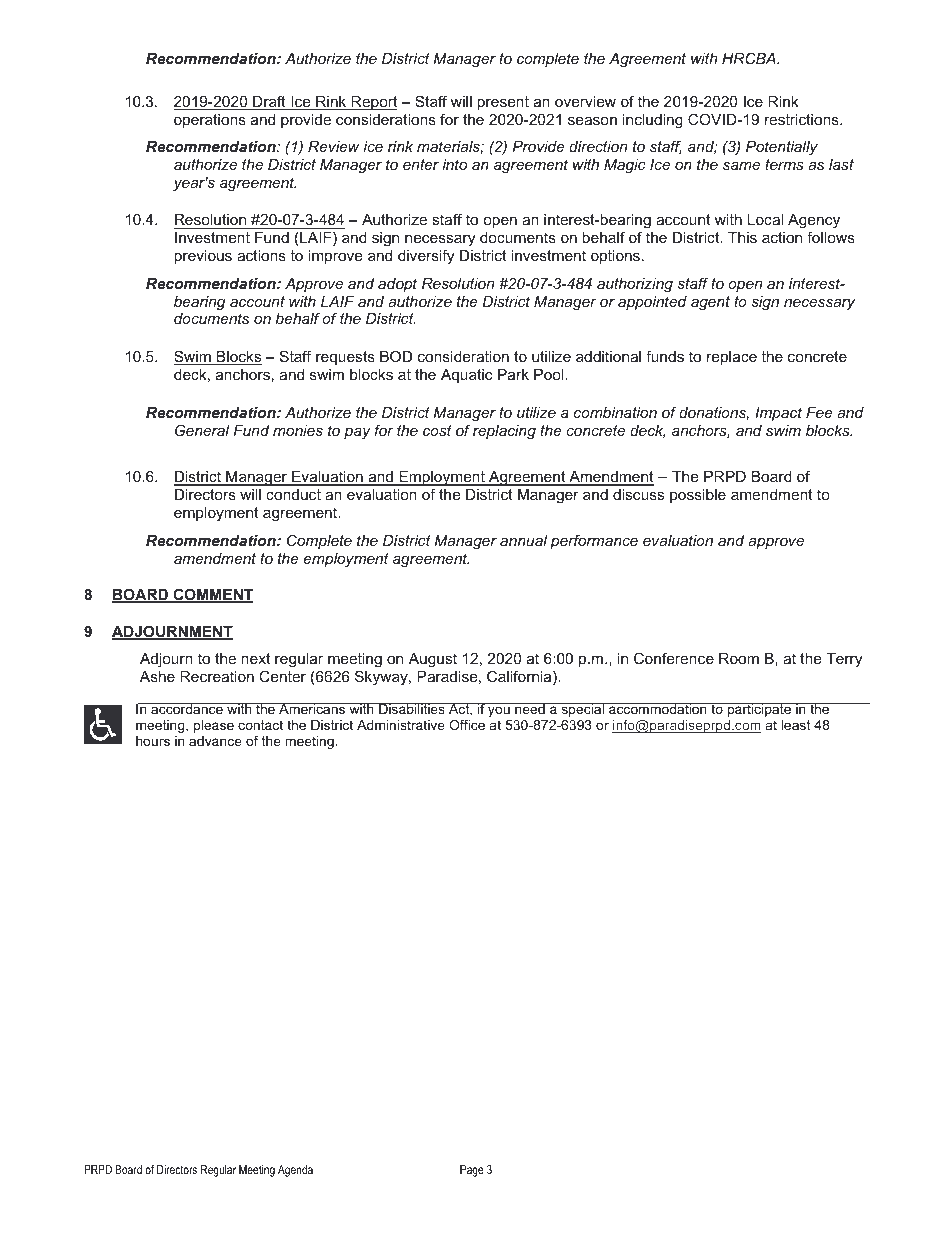  Describe the element at coordinates (513, 374) in the image. I see `Park` at that location.
